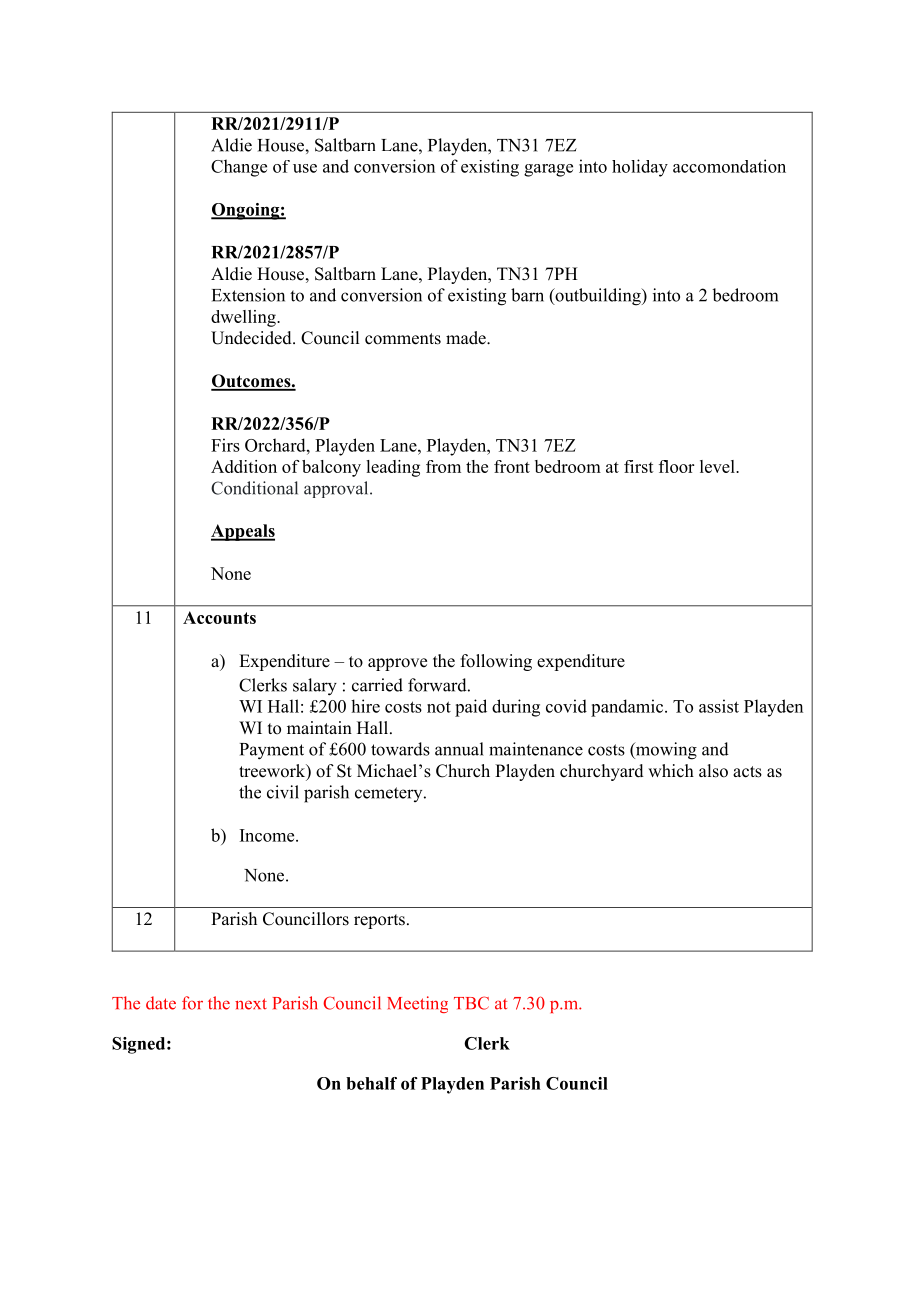  I want to click on Addition, so click(244, 466).
